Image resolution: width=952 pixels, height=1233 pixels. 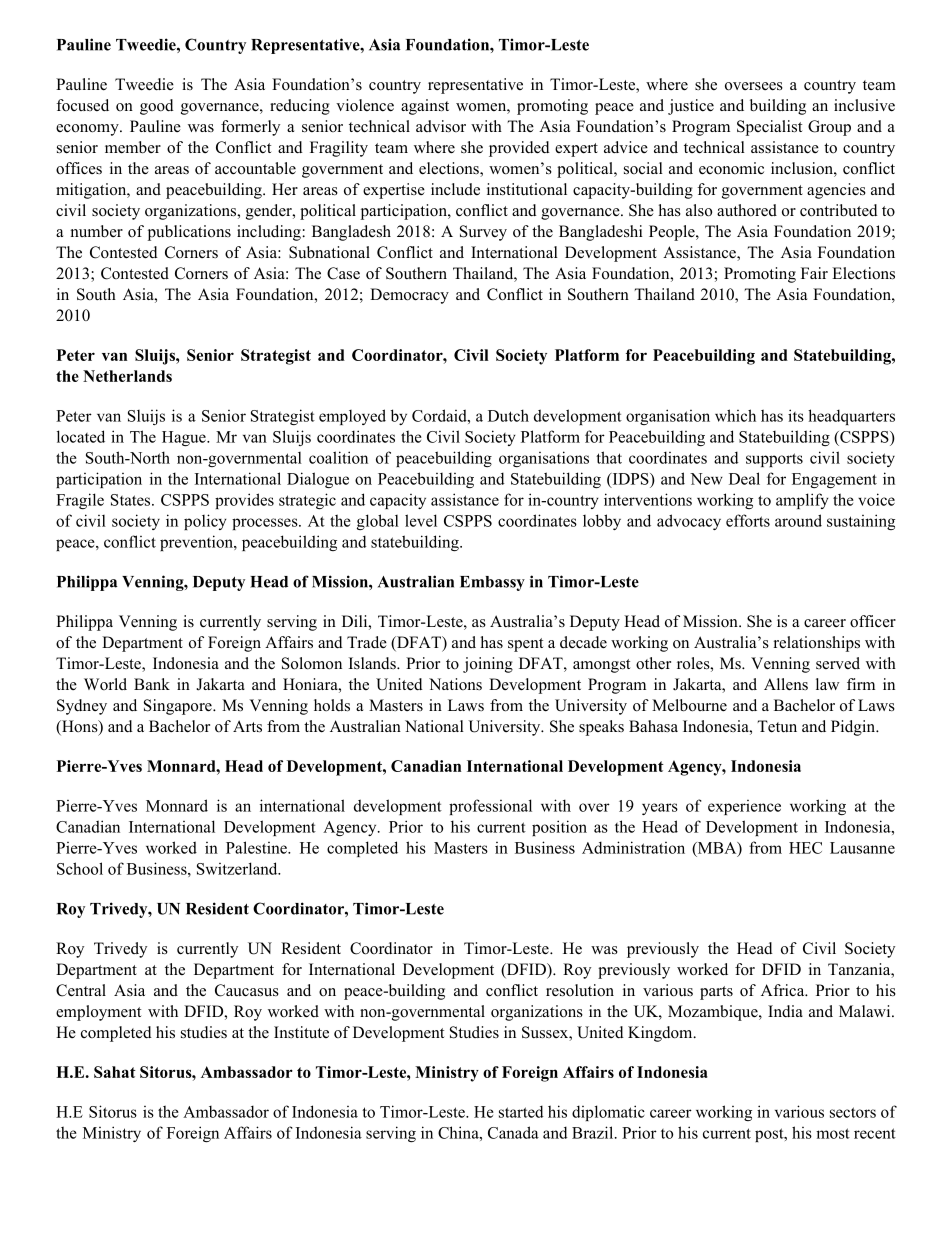 I want to click on advisor, so click(x=441, y=126).
